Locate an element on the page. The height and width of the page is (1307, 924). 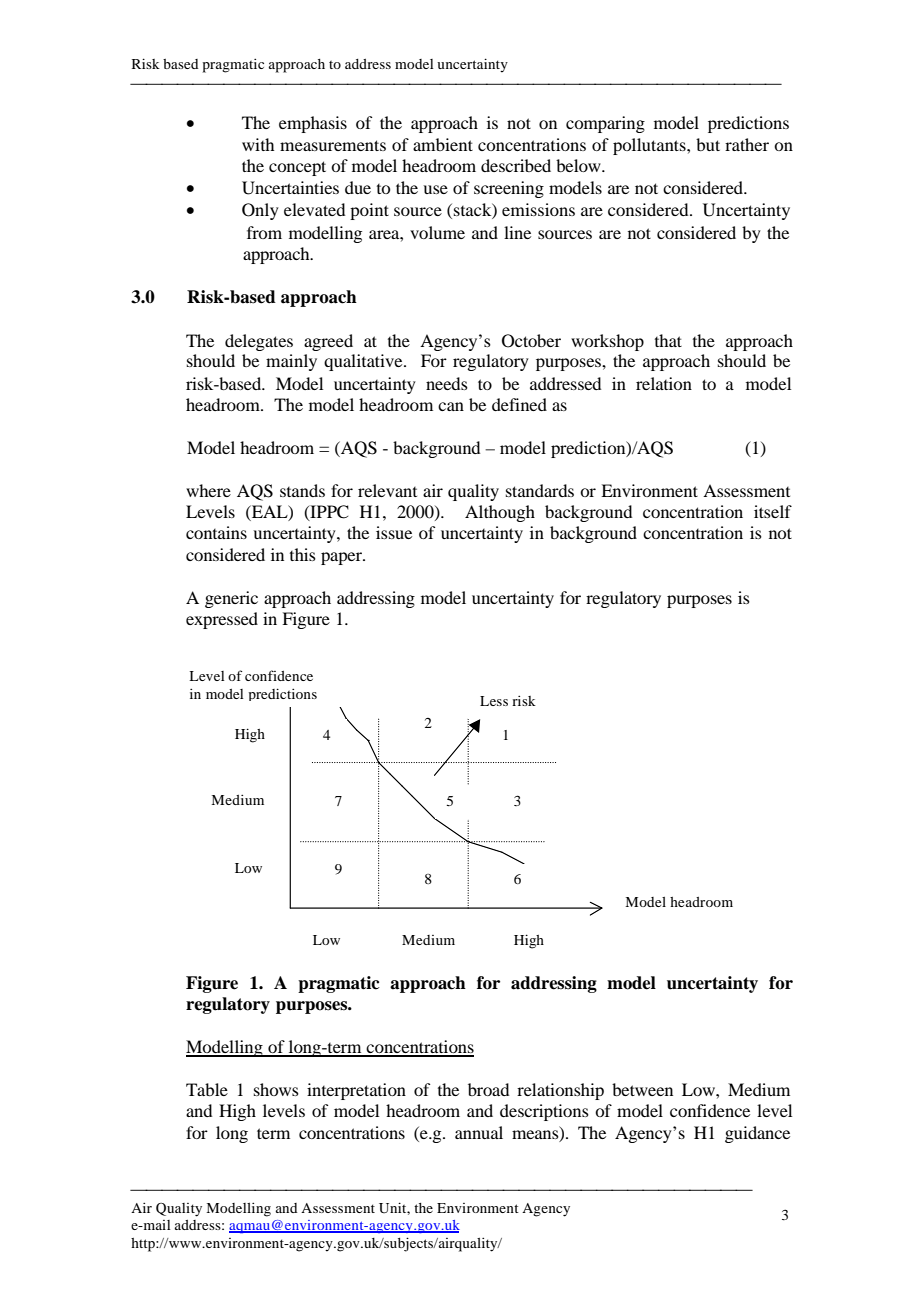
expressed is located at coordinates (222, 620).
